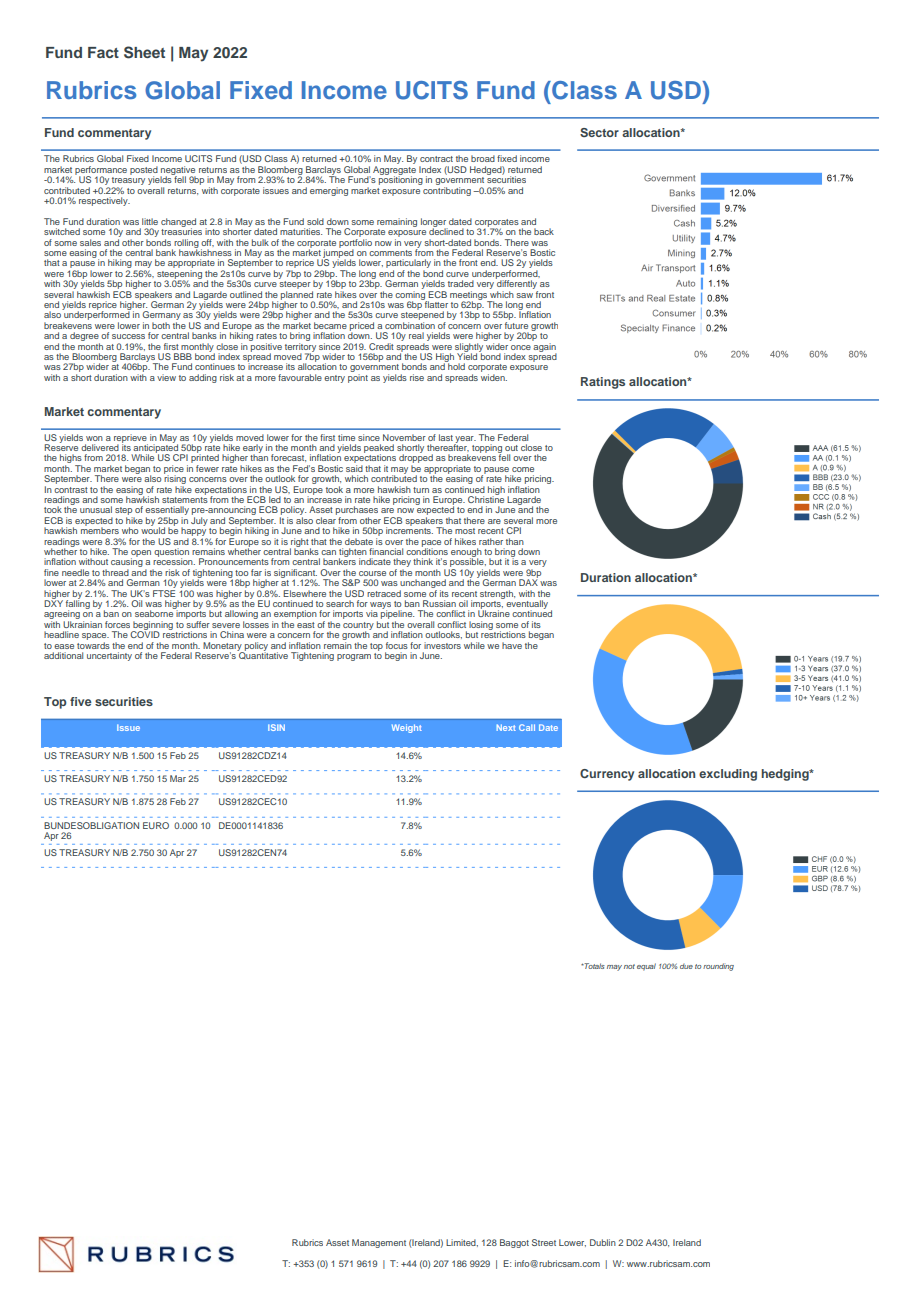 The height and width of the screenshot is (1307, 924). Describe the element at coordinates (646, 967) in the screenshot. I see `equal` at that location.
